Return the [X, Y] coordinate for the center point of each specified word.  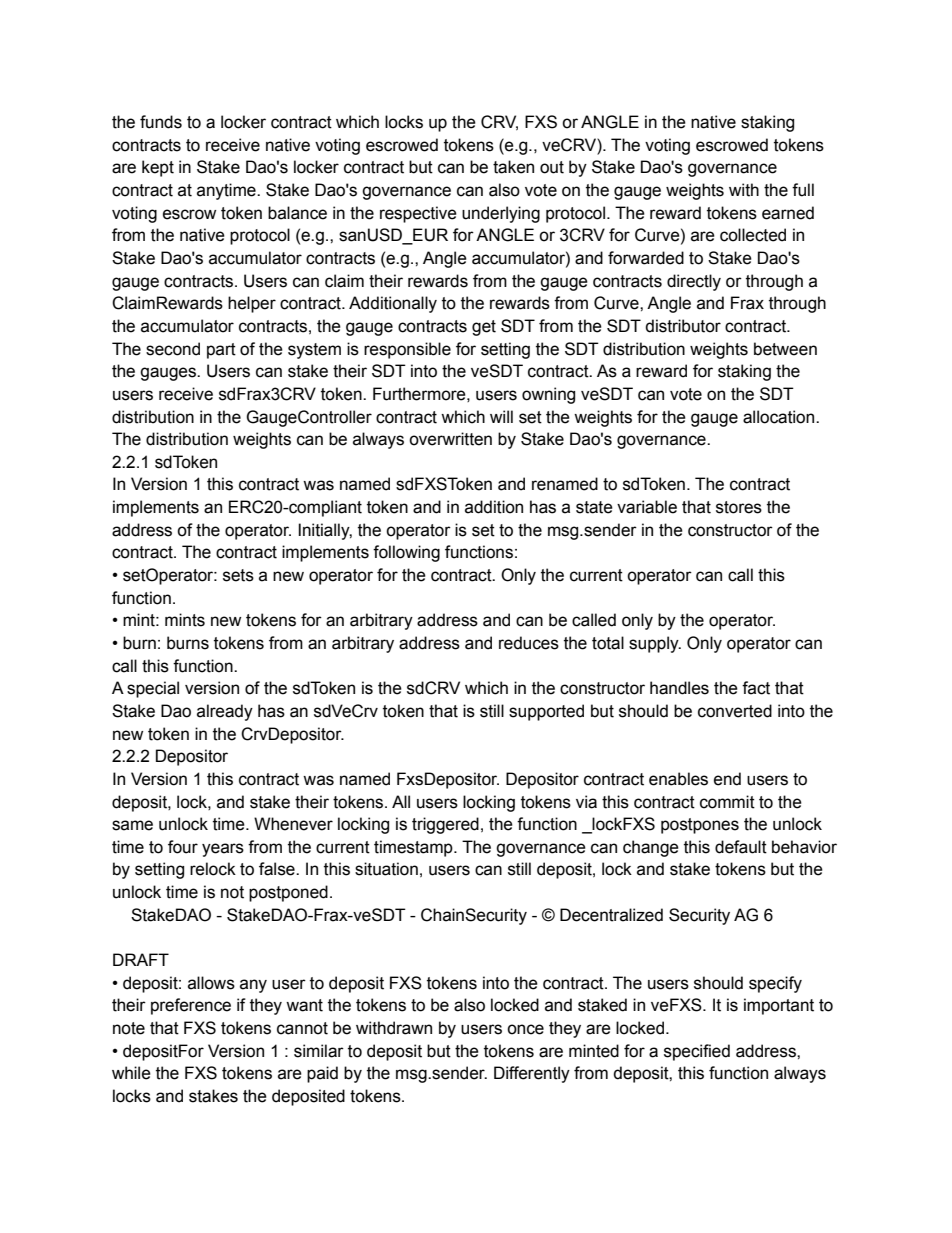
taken [513, 167]
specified [697, 1052]
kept [158, 168]
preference [191, 1006]
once [525, 1029]
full [803, 190]
